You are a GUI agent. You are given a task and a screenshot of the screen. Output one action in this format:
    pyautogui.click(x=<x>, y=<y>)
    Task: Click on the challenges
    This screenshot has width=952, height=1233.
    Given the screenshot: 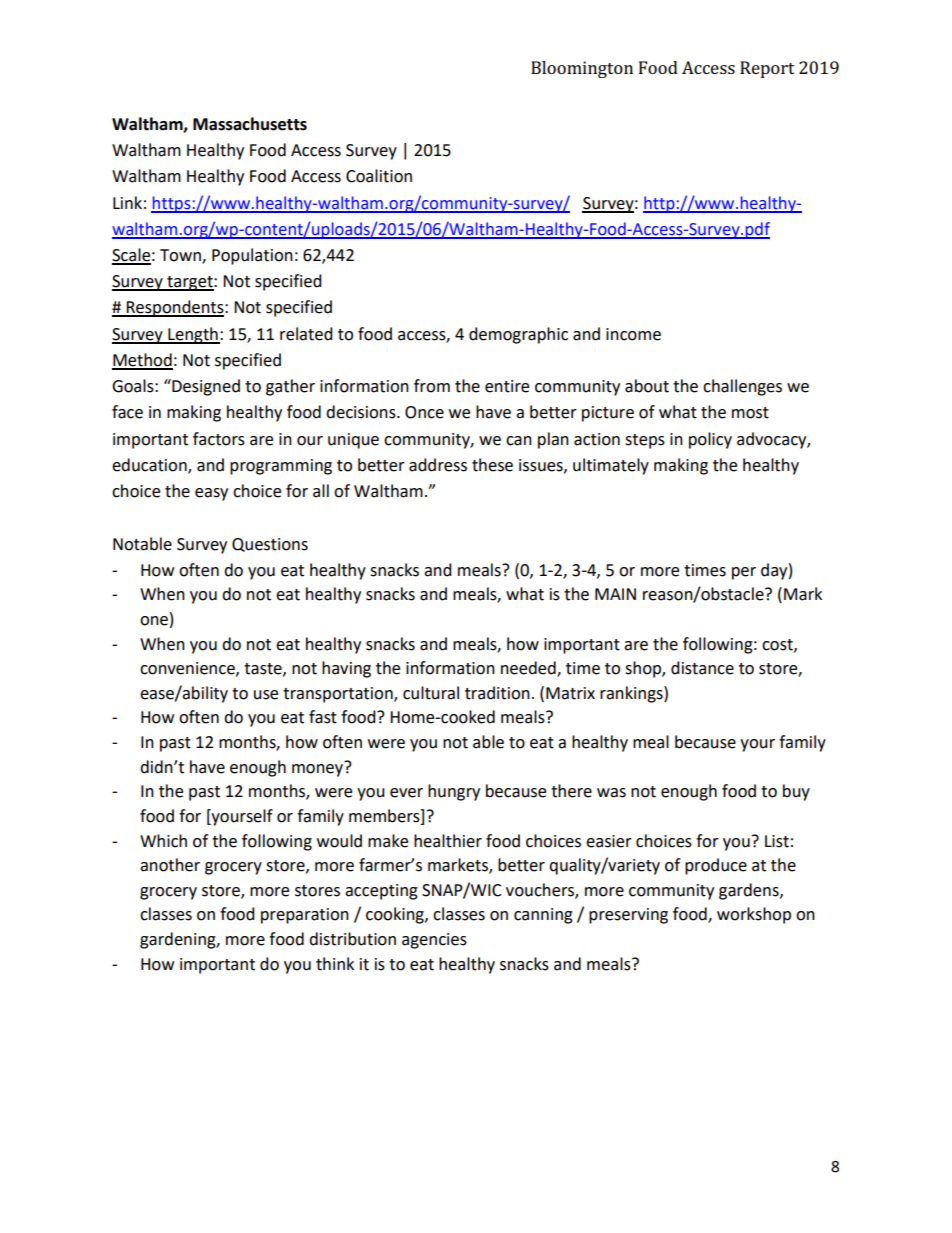 What is the action you would take?
    pyautogui.click(x=742, y=387)
